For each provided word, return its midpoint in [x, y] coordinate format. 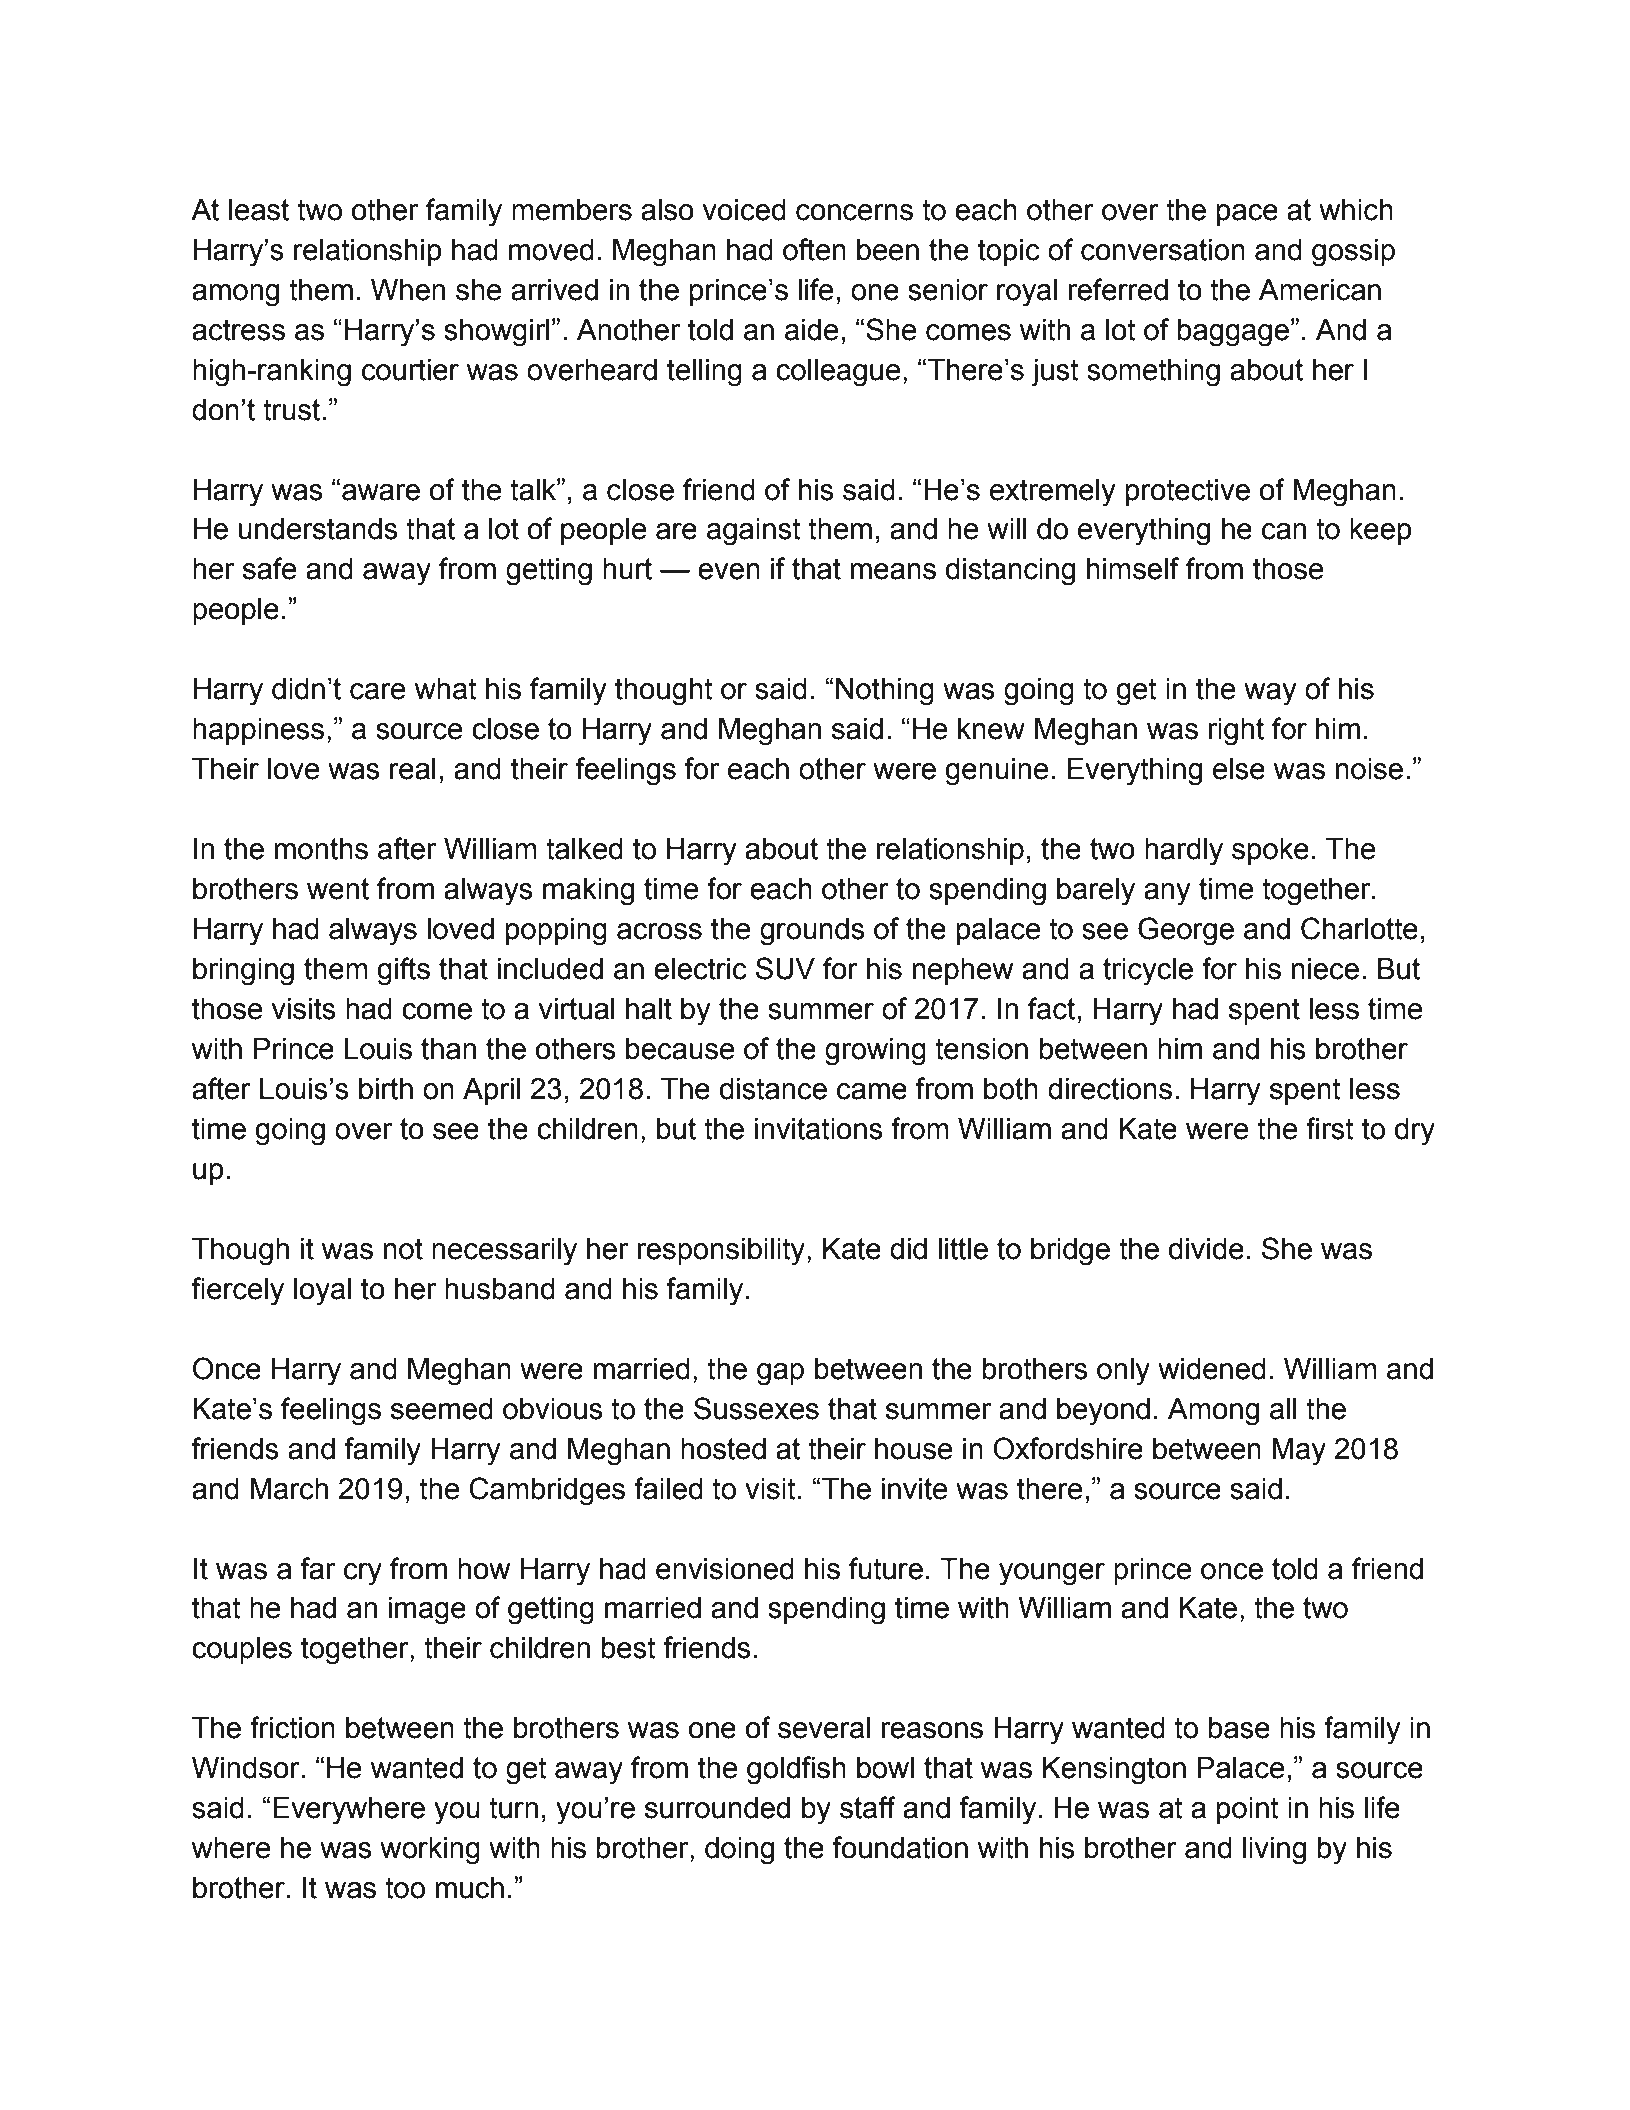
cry [363, 1574]
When [408, 290]
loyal [322, 1292]
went [338, 889]
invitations [819, 1129]
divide [1206, 1249]
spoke [1270, 851]
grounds [812, 932]
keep [1381, 531]
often [814, 249]
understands [318, 529]
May [1299, 1452]
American [1320, 290]
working [430, 1851]
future [886, 1568]
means [893, 571]
